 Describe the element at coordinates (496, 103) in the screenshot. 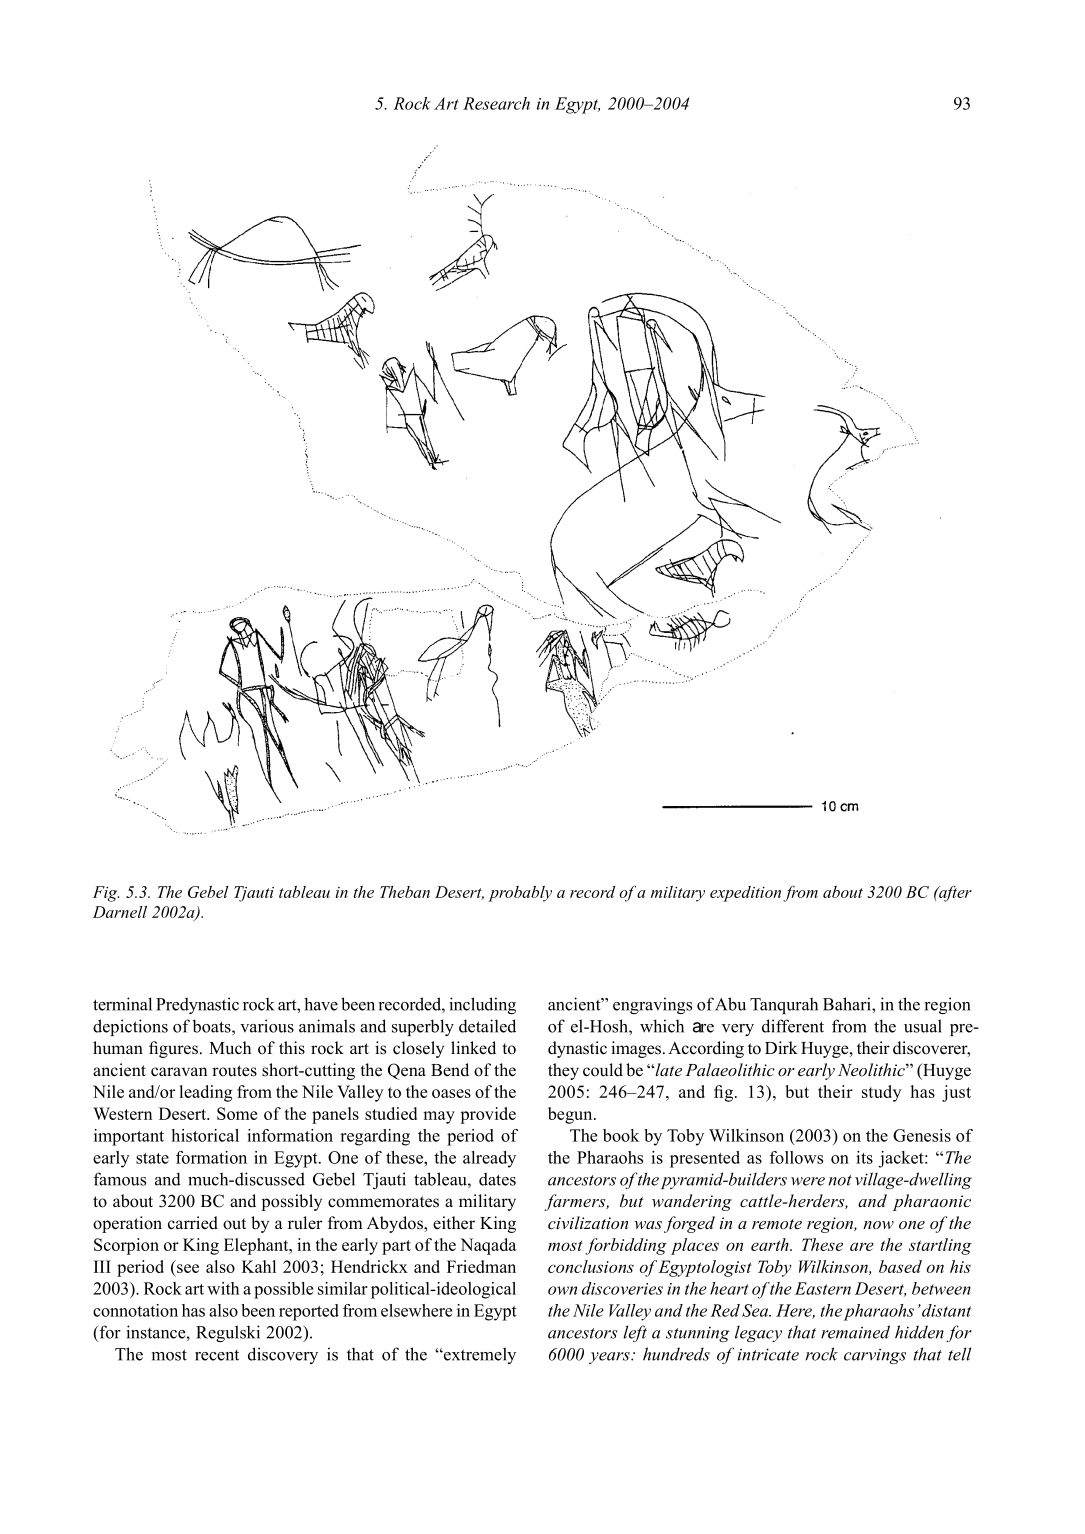

I see `Research` at that location.
